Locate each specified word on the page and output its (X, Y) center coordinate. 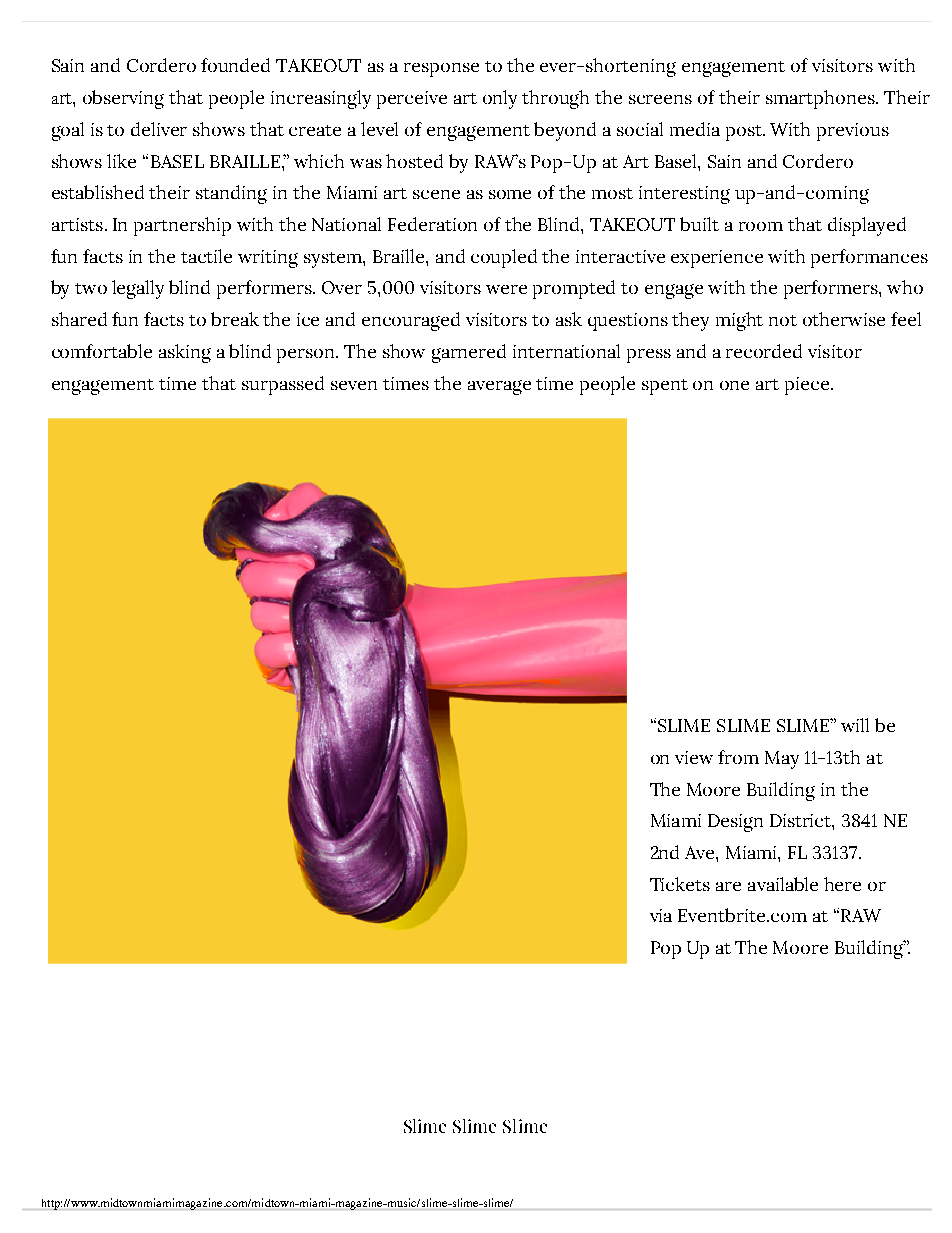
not (783, 320)
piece (808, 386)
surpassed (283, 385)
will (855, 725)
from (738, 757)
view (694, 757)
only (500, 99)
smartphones (821, 99)
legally (138, 289)
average (499, 387)
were (506, 289)
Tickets (680, 884)
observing (123, 99)
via (661, 915)
